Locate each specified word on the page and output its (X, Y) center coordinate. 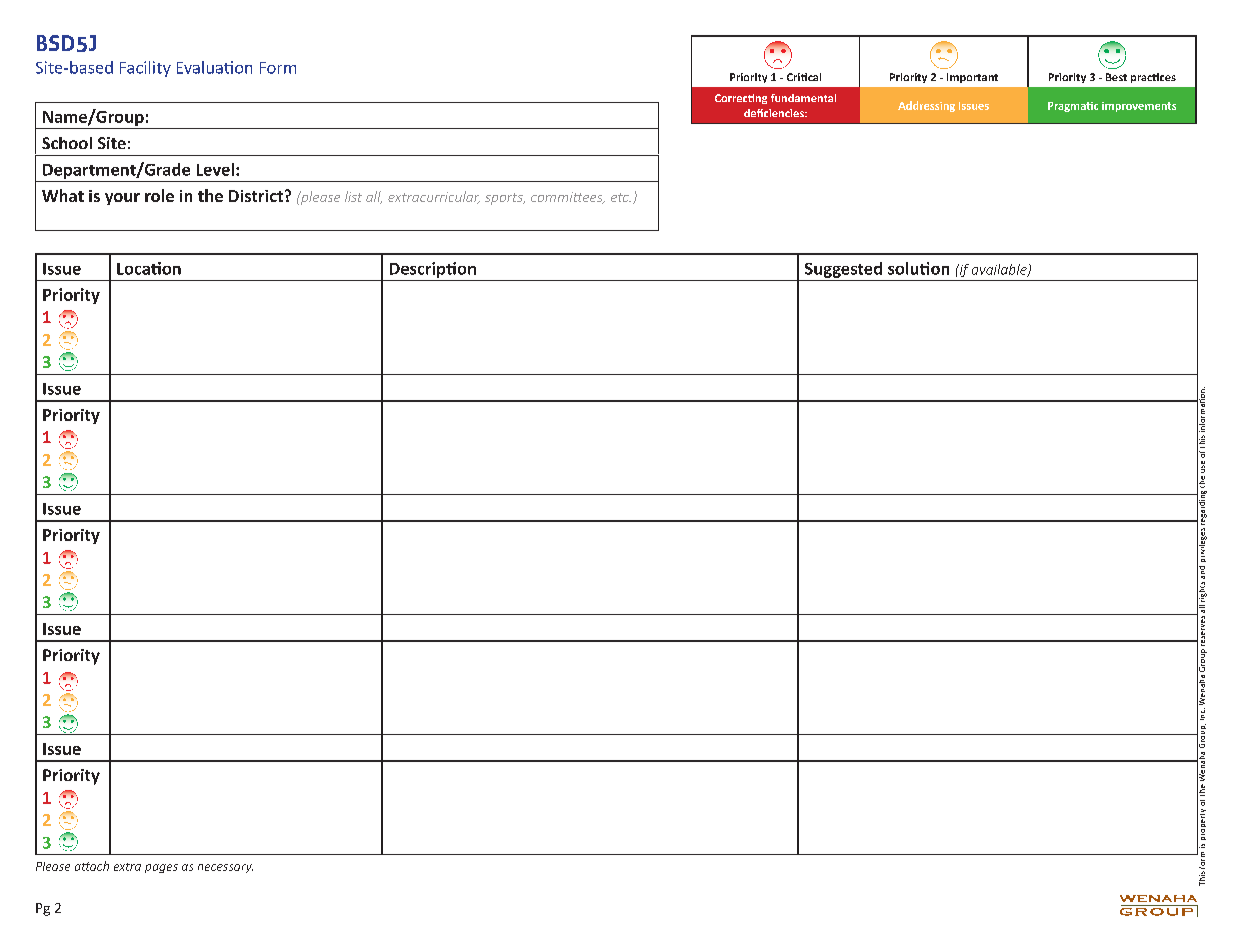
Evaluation (214, 67)
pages (161, 868)
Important (972, 78)
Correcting (741, 99)
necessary (225, 868)
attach (92, 866)
